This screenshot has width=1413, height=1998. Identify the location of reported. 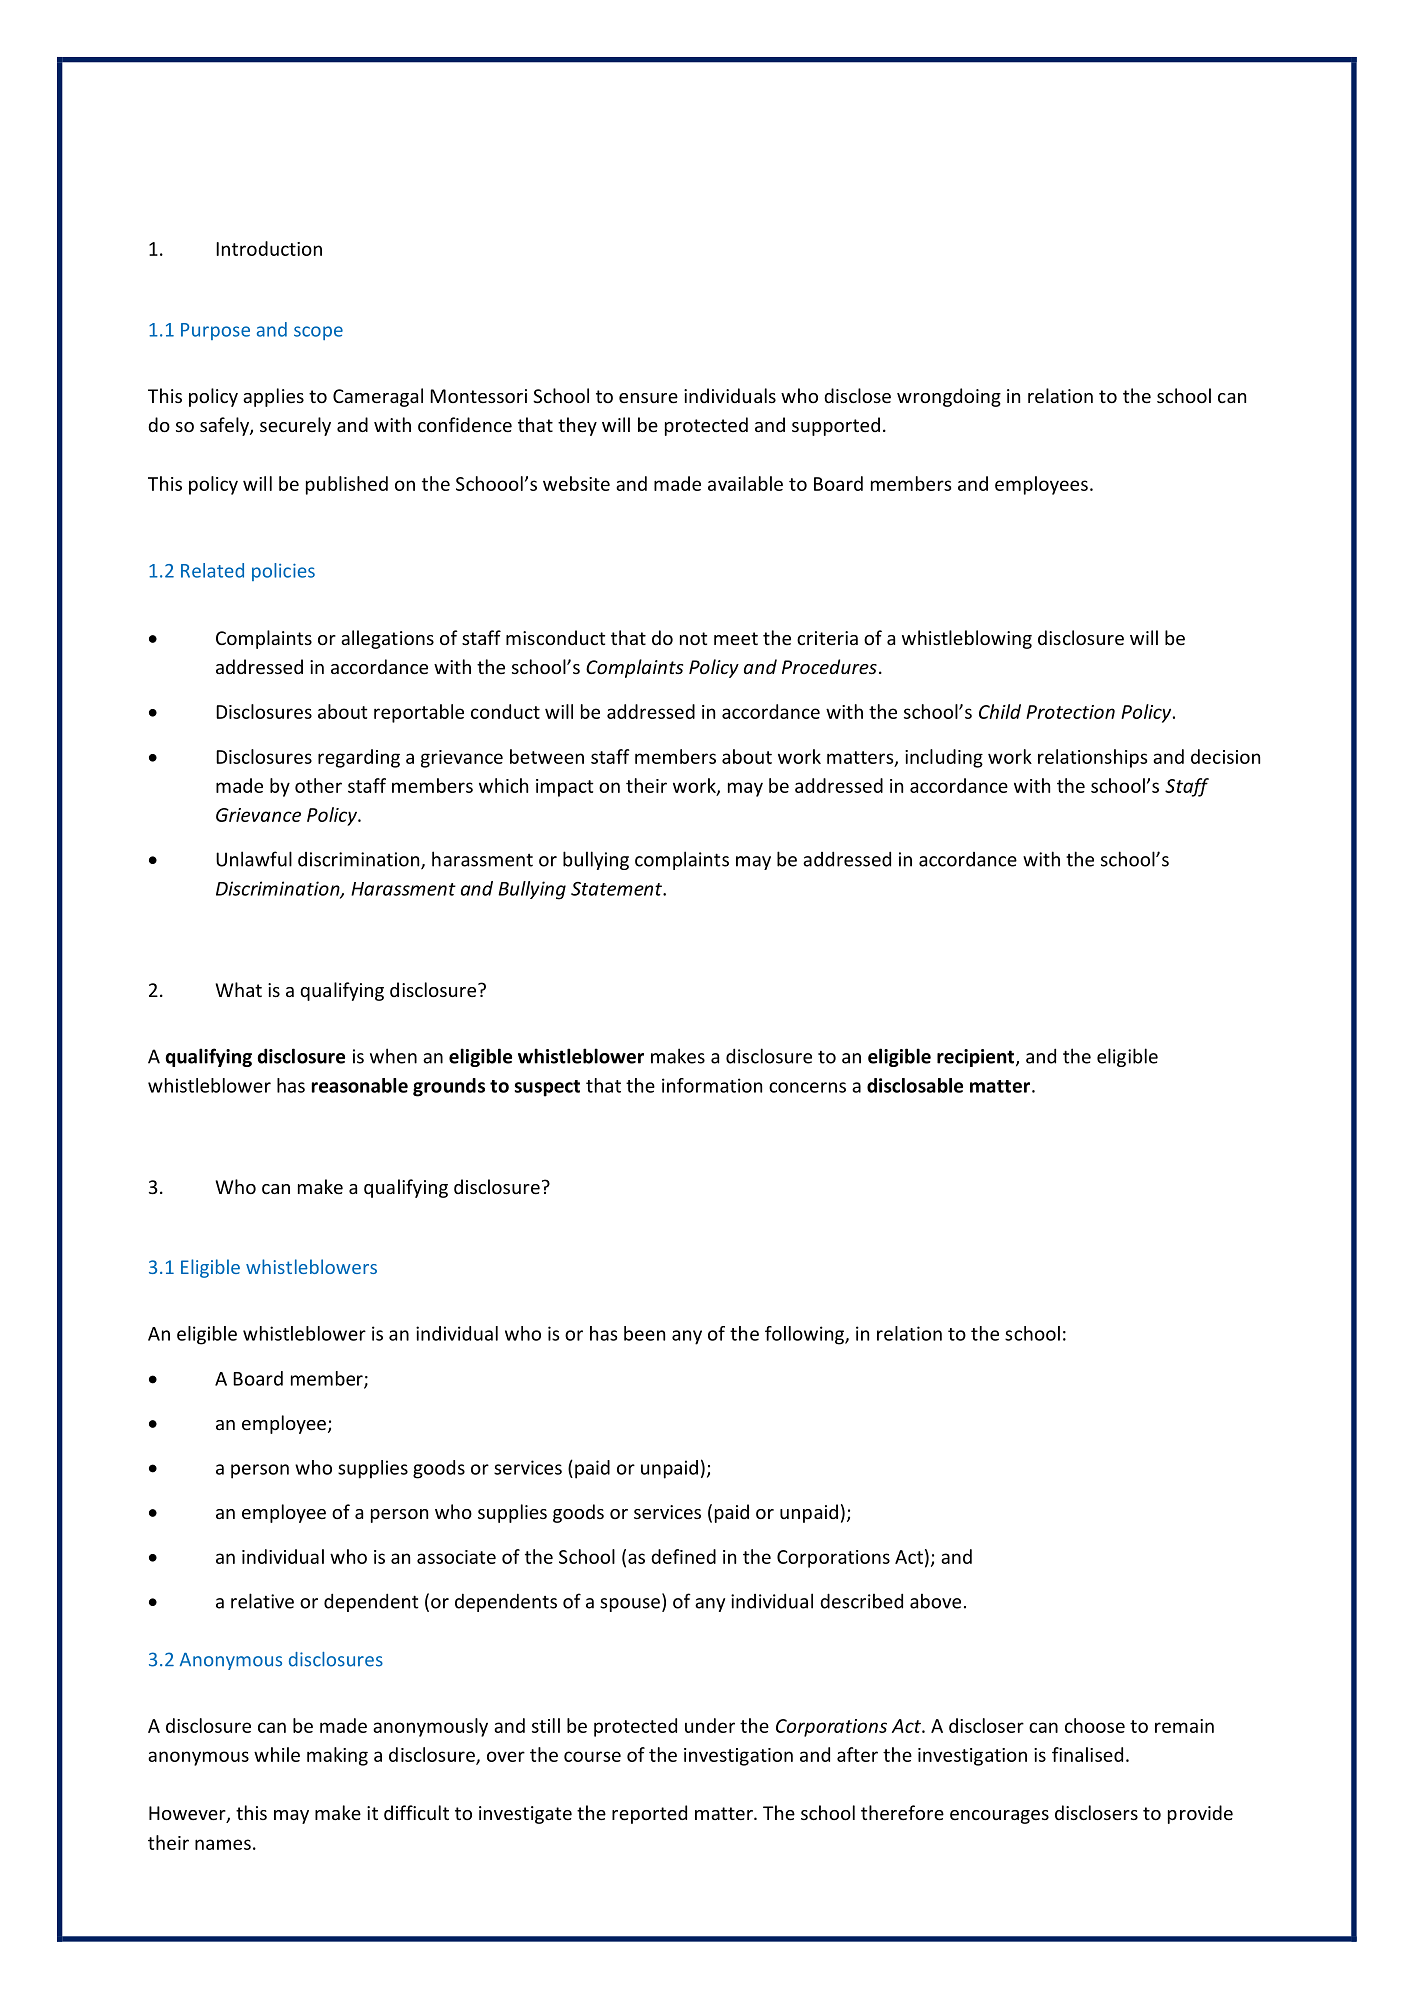
(649, 1814).
